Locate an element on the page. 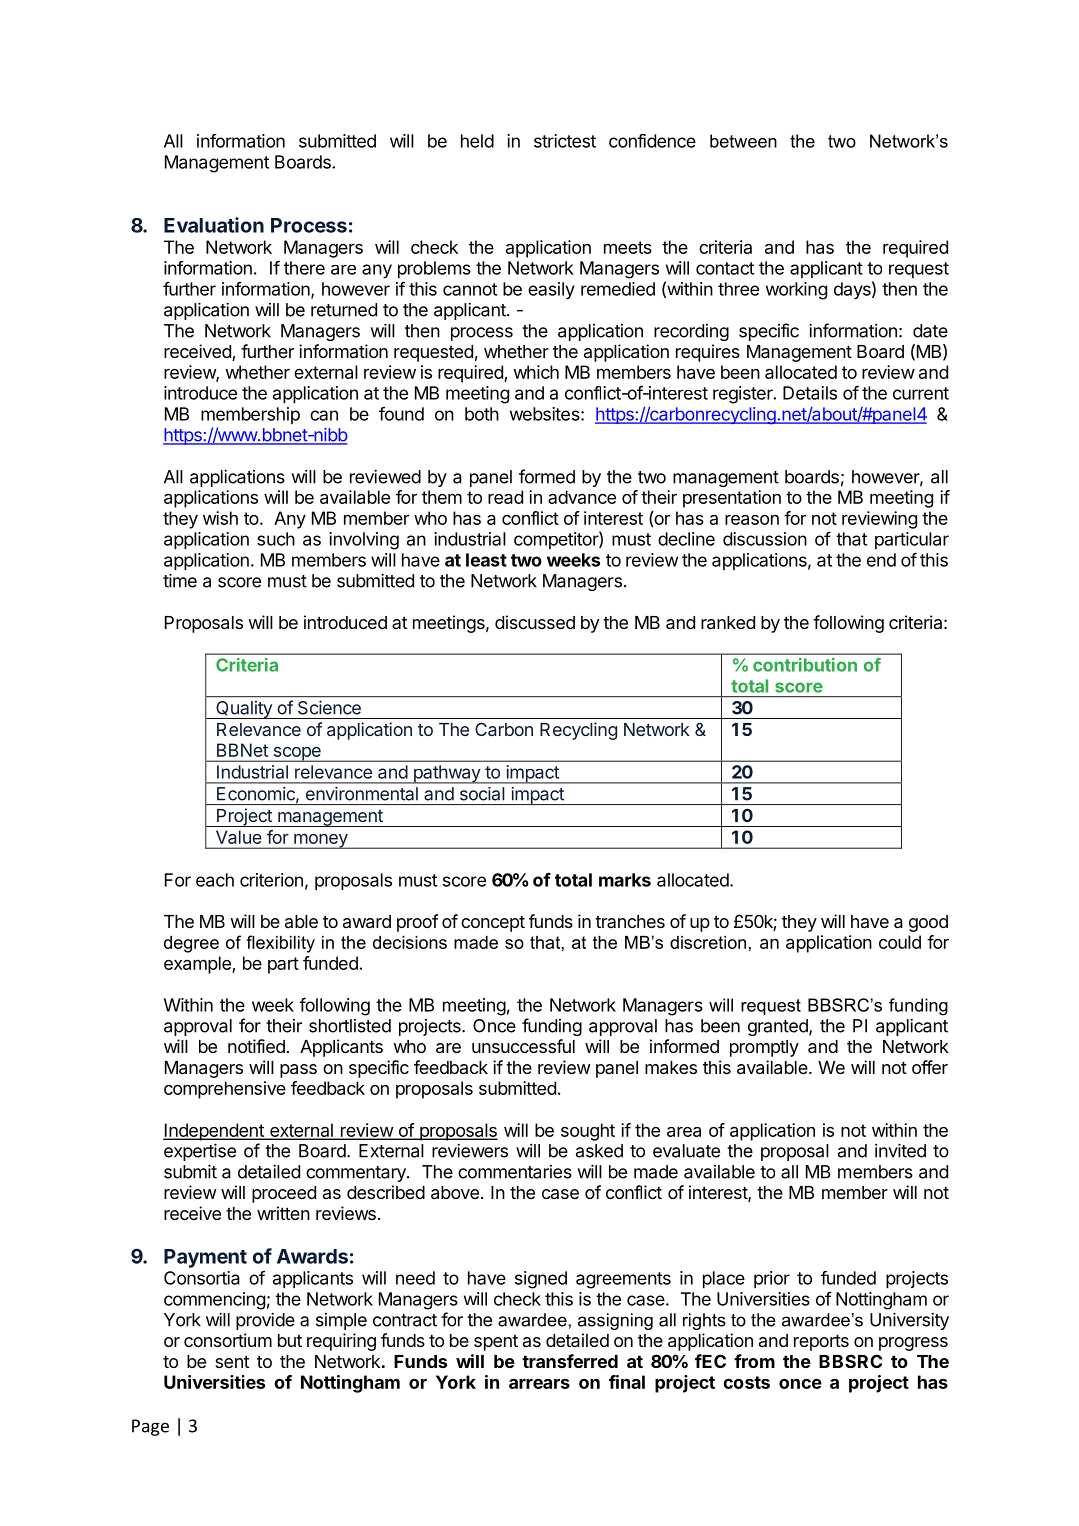  unsuccessful is located at coordinates (523, 1046).
